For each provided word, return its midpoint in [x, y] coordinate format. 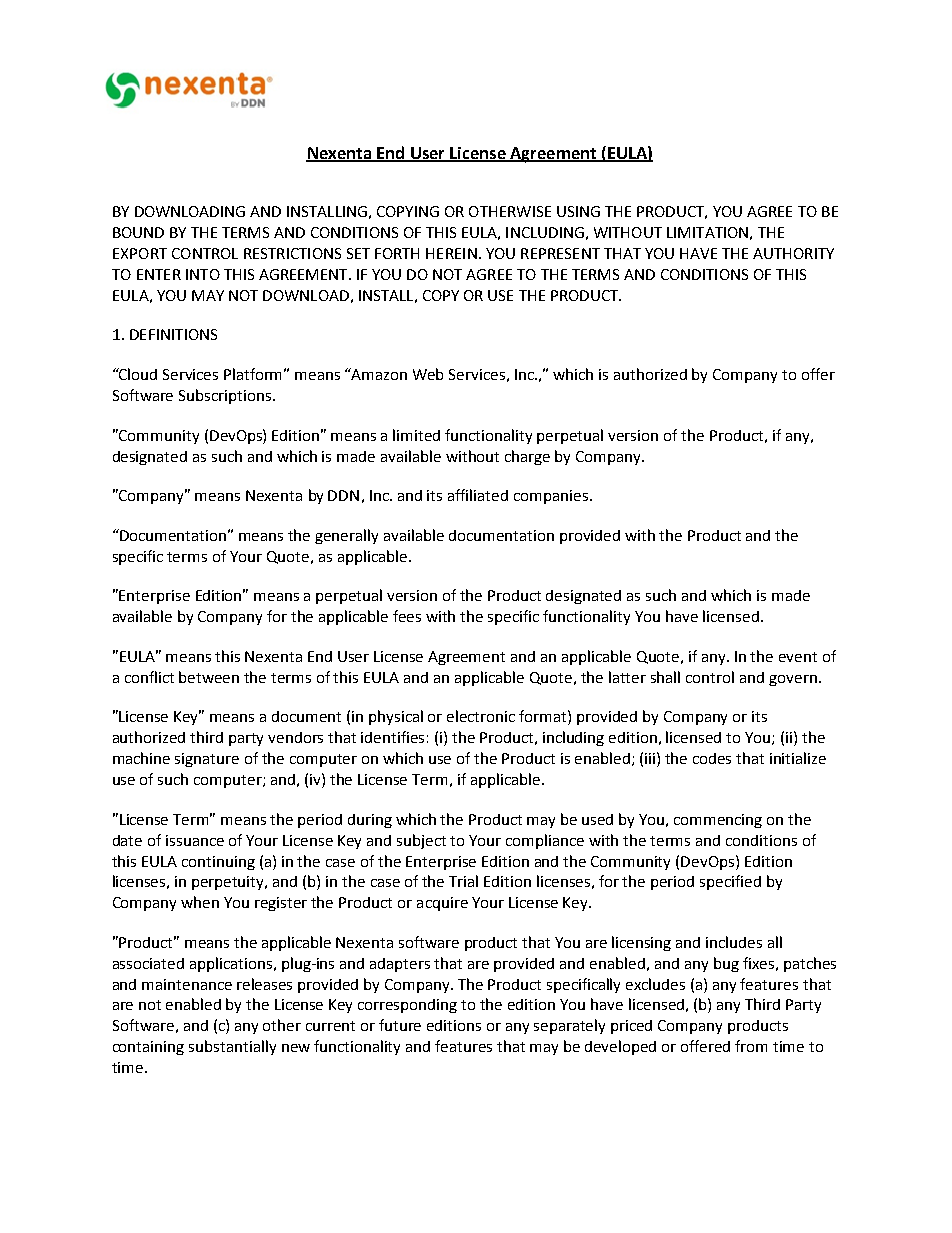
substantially [232, 1047]
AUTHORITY [793, 253]
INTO [203, 274]
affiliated [478, 495]
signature [207, 760]
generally [346, 536]
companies [551, 497]
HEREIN [451, 253]
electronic [481, 716]
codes [712, 758]
